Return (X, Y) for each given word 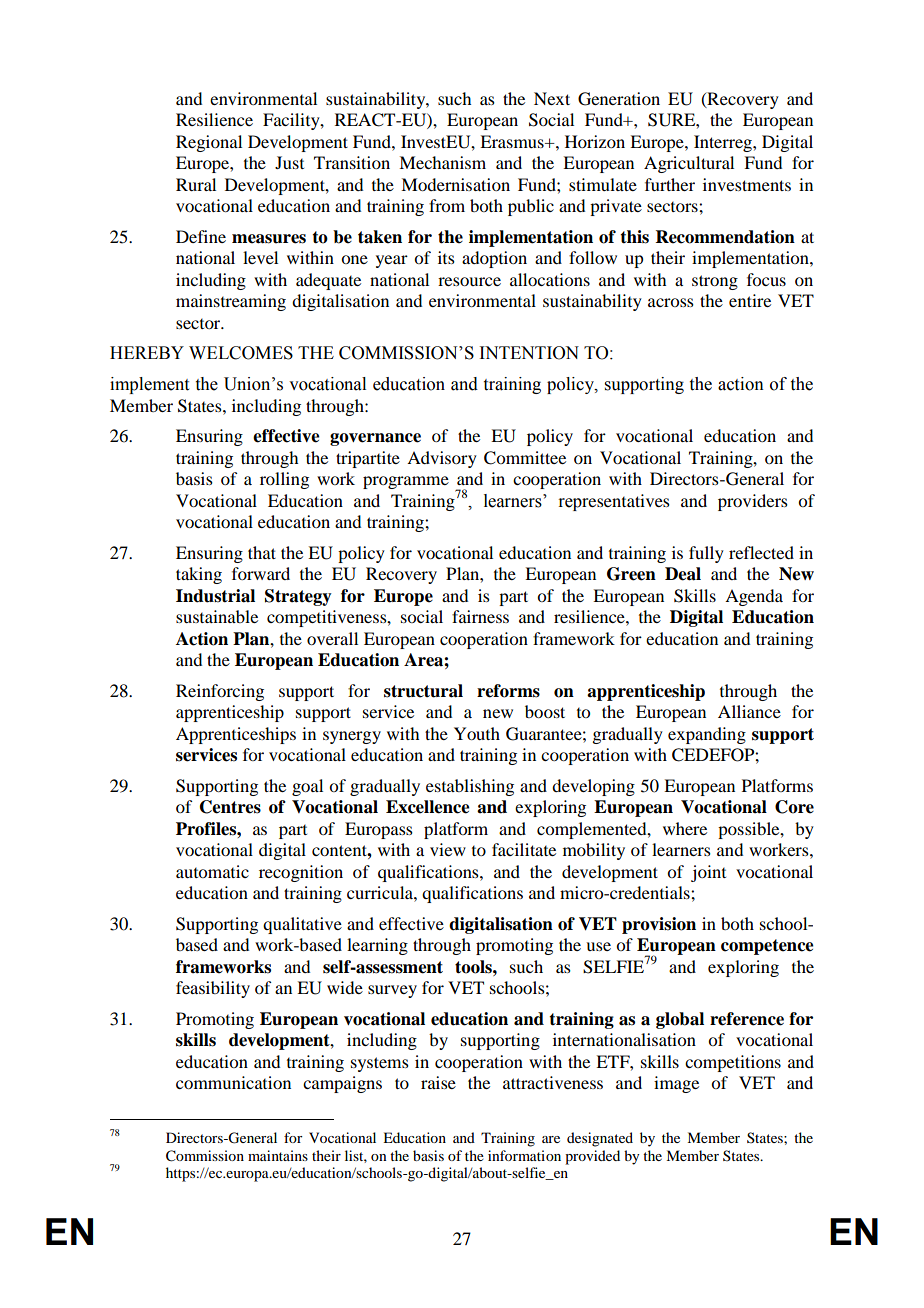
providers (753, 502)
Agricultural (689, 164)
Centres (230, 807)
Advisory (442, 459)
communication (233, 1082)
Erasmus (513, 141)
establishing (470, 787)
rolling (284, 480)
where (685, 828)
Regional (209, 143)
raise (438, 1082)
